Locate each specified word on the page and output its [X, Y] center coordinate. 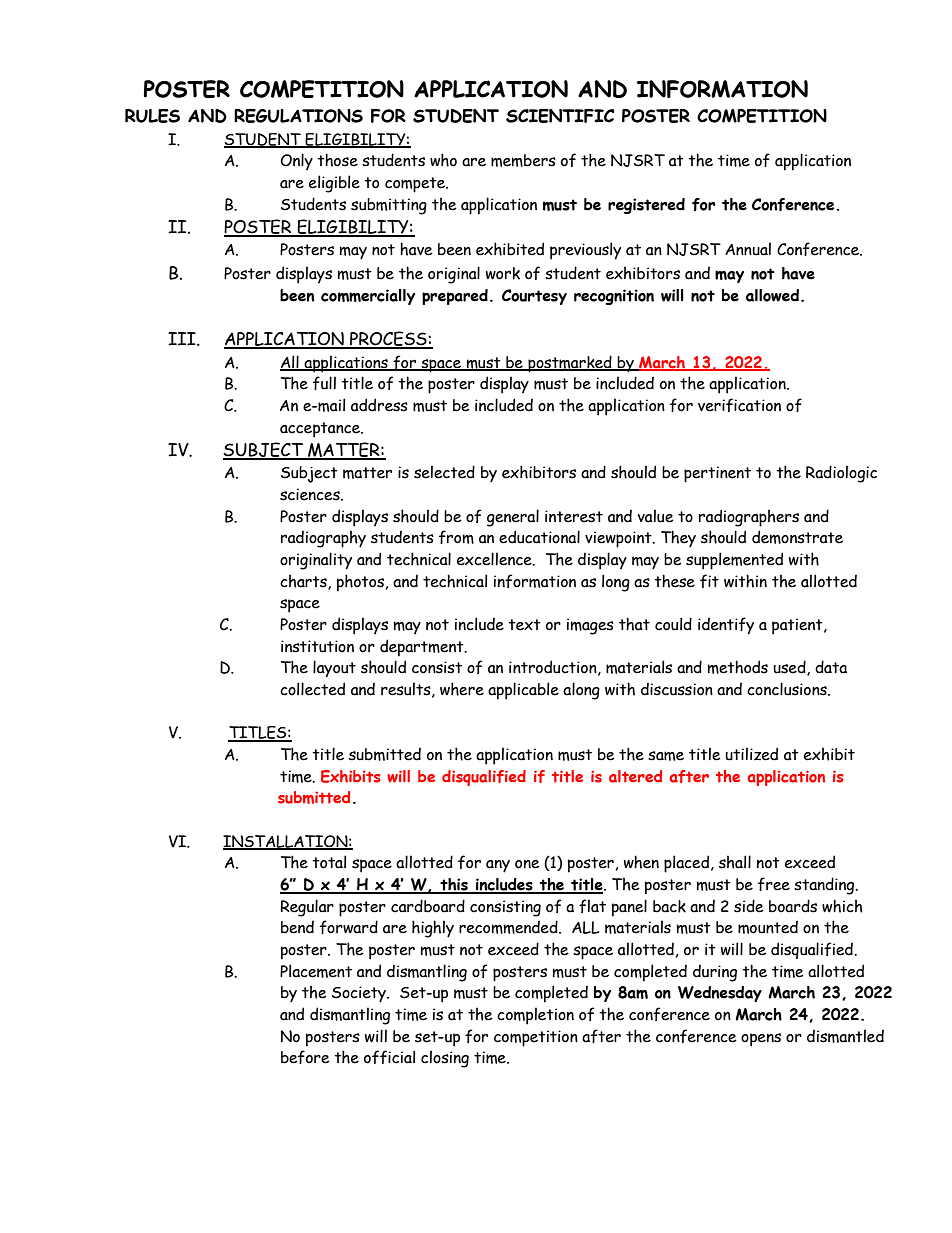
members [523, 160]
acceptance [321, 430]
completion [535, 1016]
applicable [523, 691]
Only [296, 161]
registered [646, 206]
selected [444, 472]
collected [312, 689]
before [305, 1057]
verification [739, 405]
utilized [751, 754]
